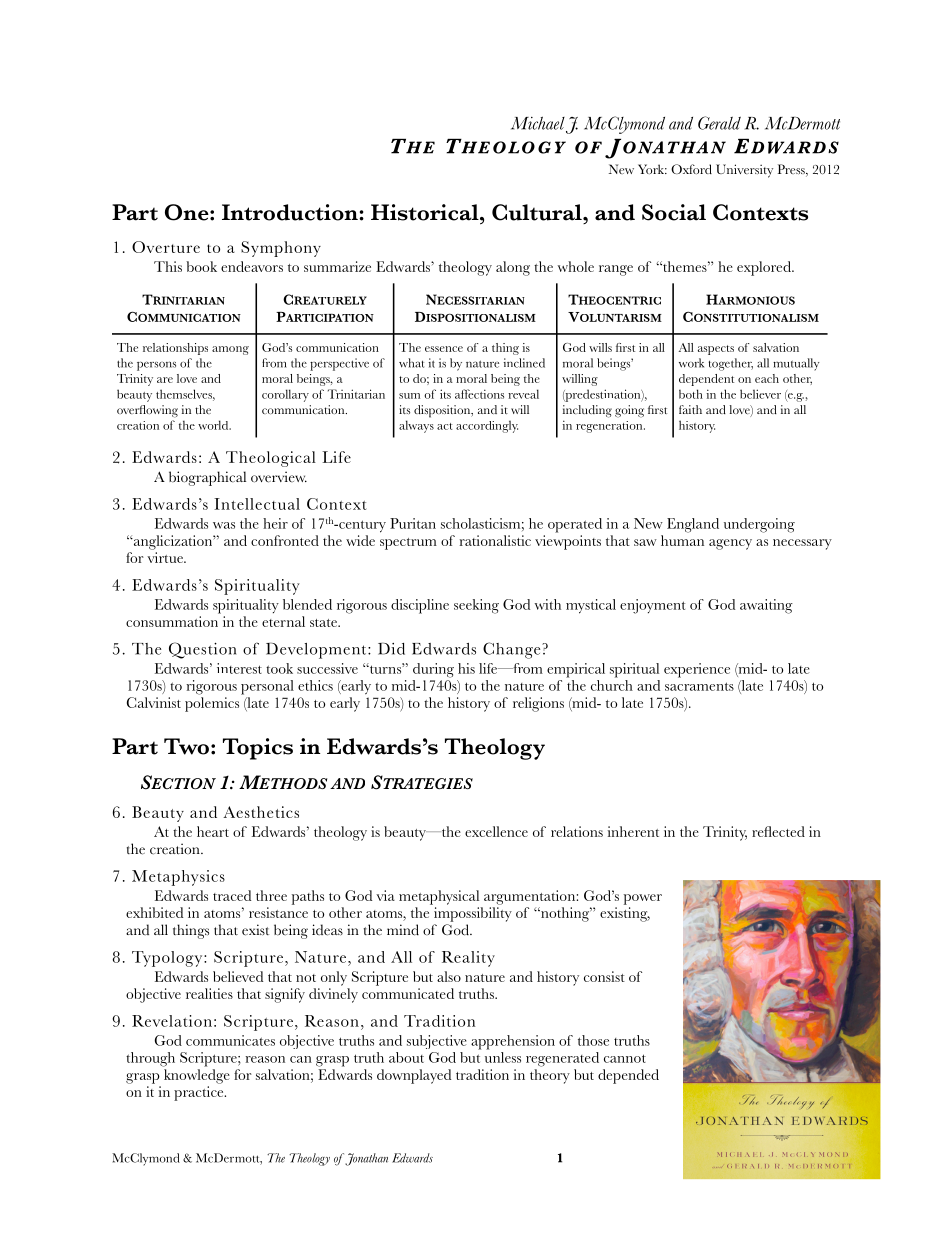 This screenshot has width=952, height=1233. What do you see at coordinates (503, 1057) in the screenshot?
I see `unless` at bounding box center [503, 1057].
